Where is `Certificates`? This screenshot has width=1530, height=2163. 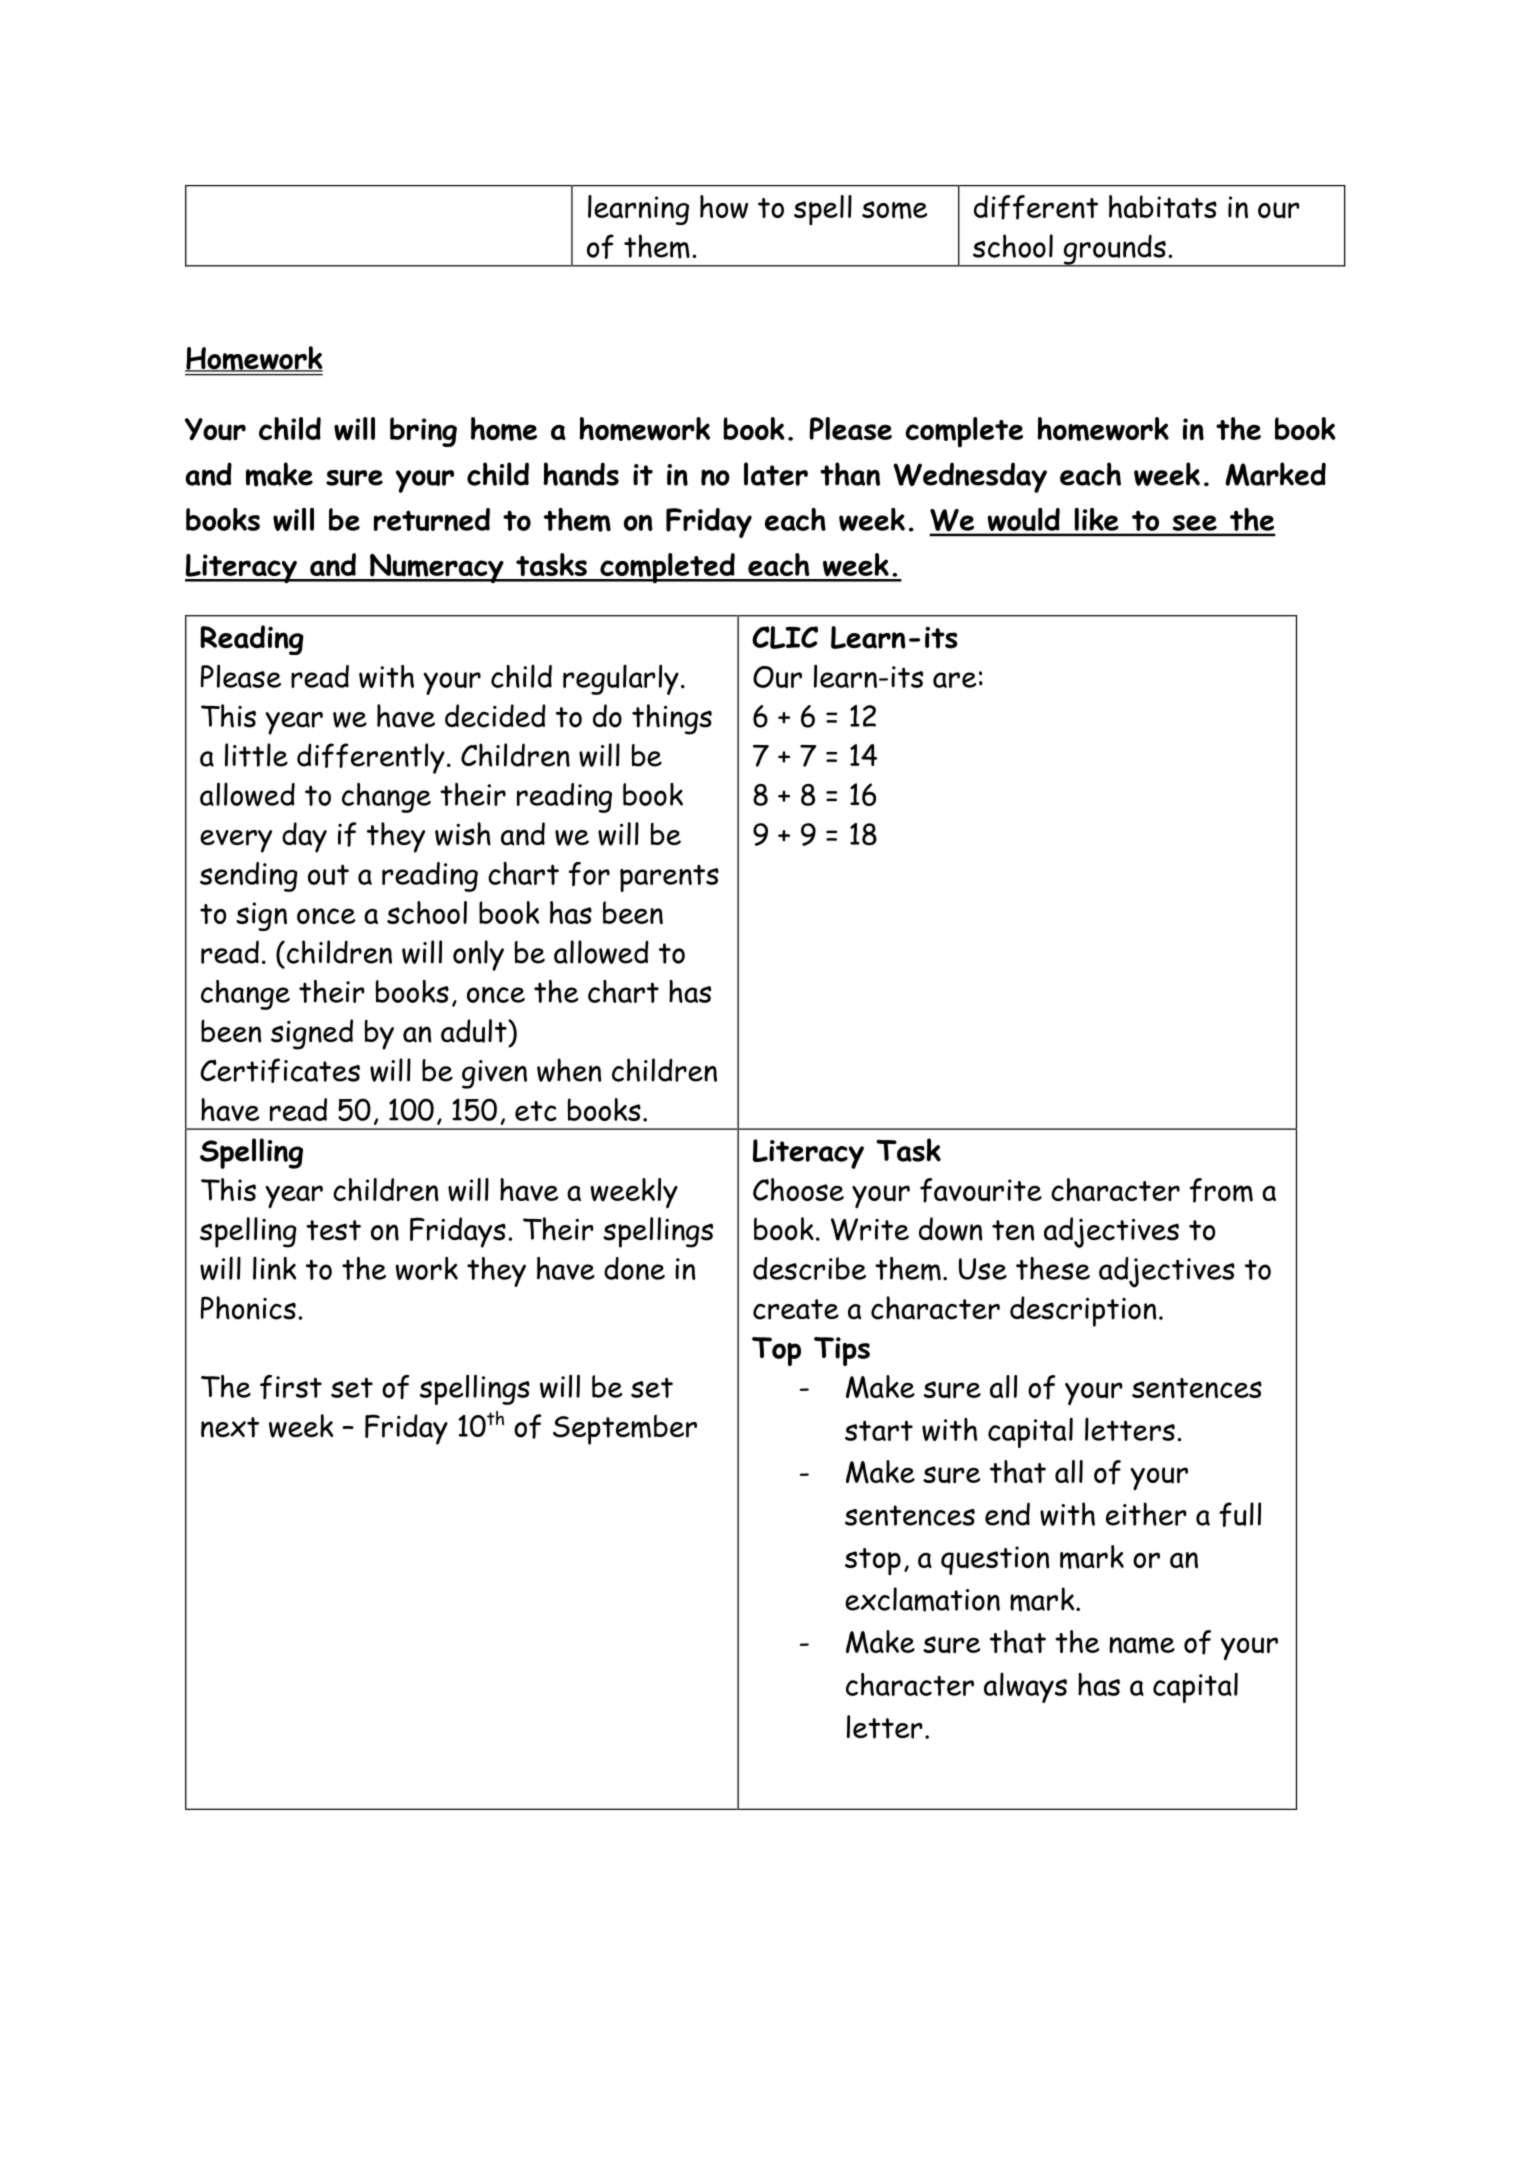 Certificates is located at coordinates (280, 1070).
